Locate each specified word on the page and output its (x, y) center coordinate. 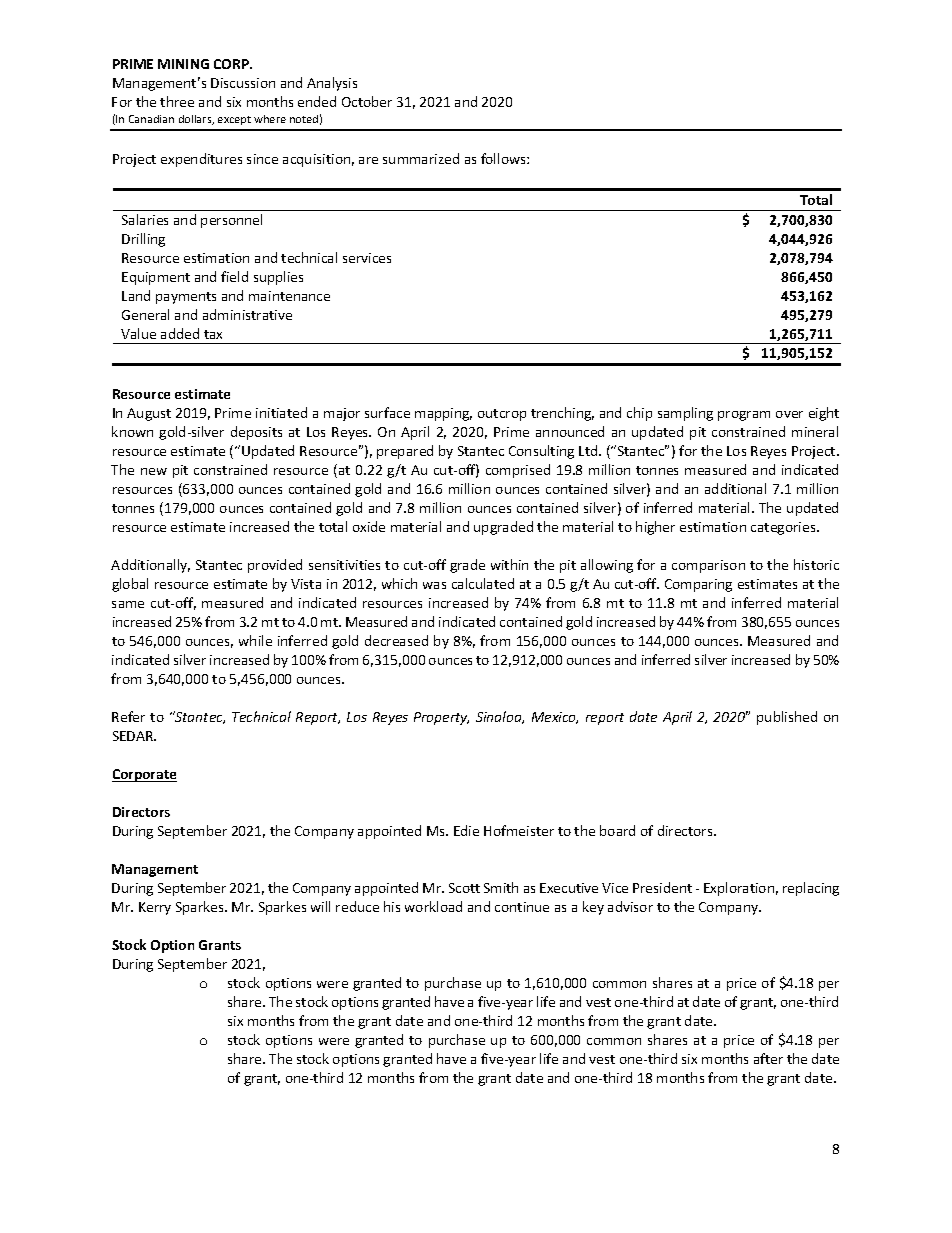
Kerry (155, 908)
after (768, 1058)
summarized (421, 158)
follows (504, 158)
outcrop (502, 415)
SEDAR (134, 736)
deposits (256, 433)
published (787, 718)
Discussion (243, 83)
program (744, 416)
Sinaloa (500, 717)
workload (433, 906)
